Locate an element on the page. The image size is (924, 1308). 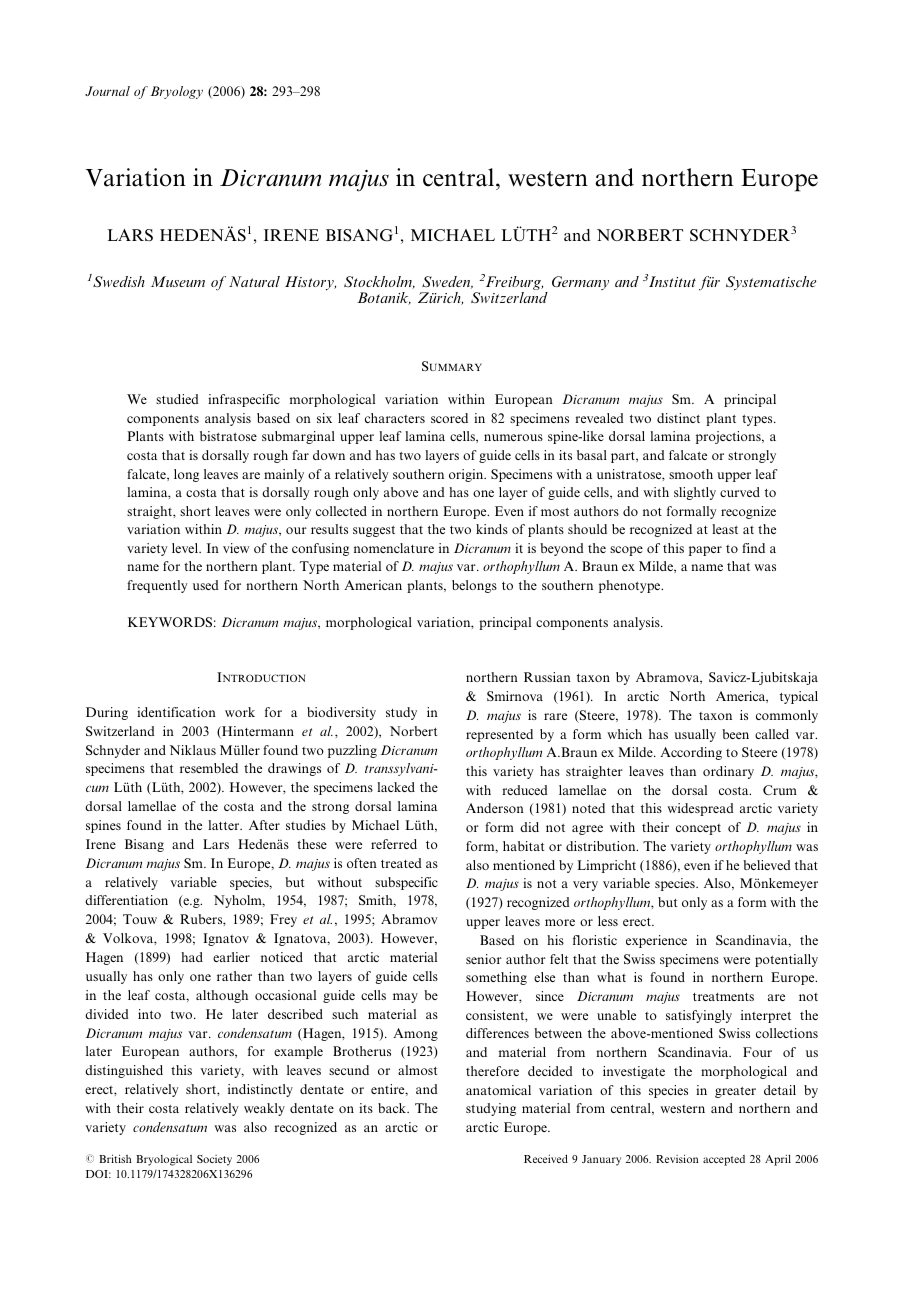
Society is located at coordinates (214, 1160).
